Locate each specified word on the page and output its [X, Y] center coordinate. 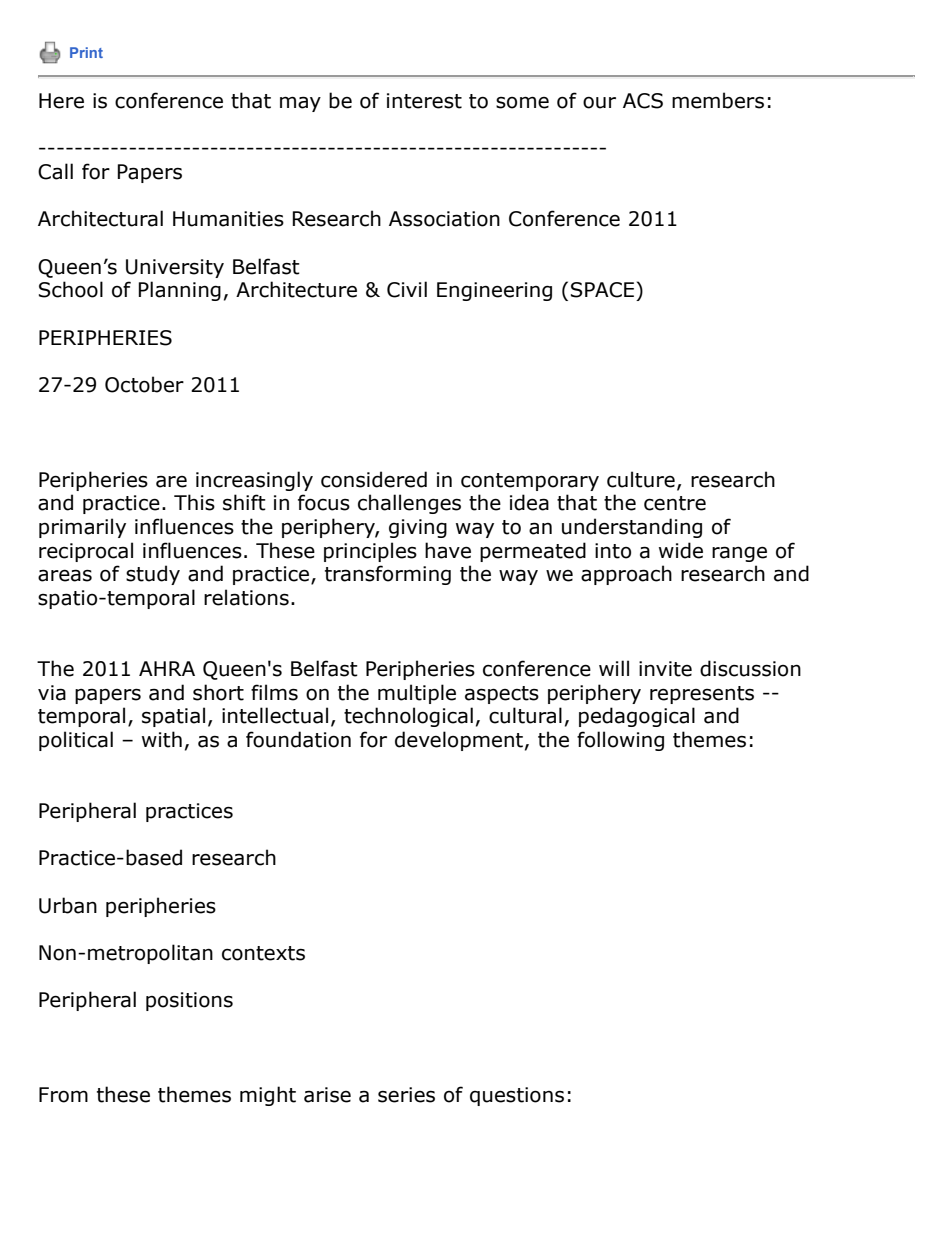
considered [374, 479]
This [194, 502]
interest [424, 101]
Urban [68, 905]
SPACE [602, 290]
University [175, 268]
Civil [407, 289]
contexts [263, 953]
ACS [643, 101]
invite [665, 669]
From [63, 1095]
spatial [173, 717]
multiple [417, 694]
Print [86, 52]
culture [641, 479]
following [620, 741]
